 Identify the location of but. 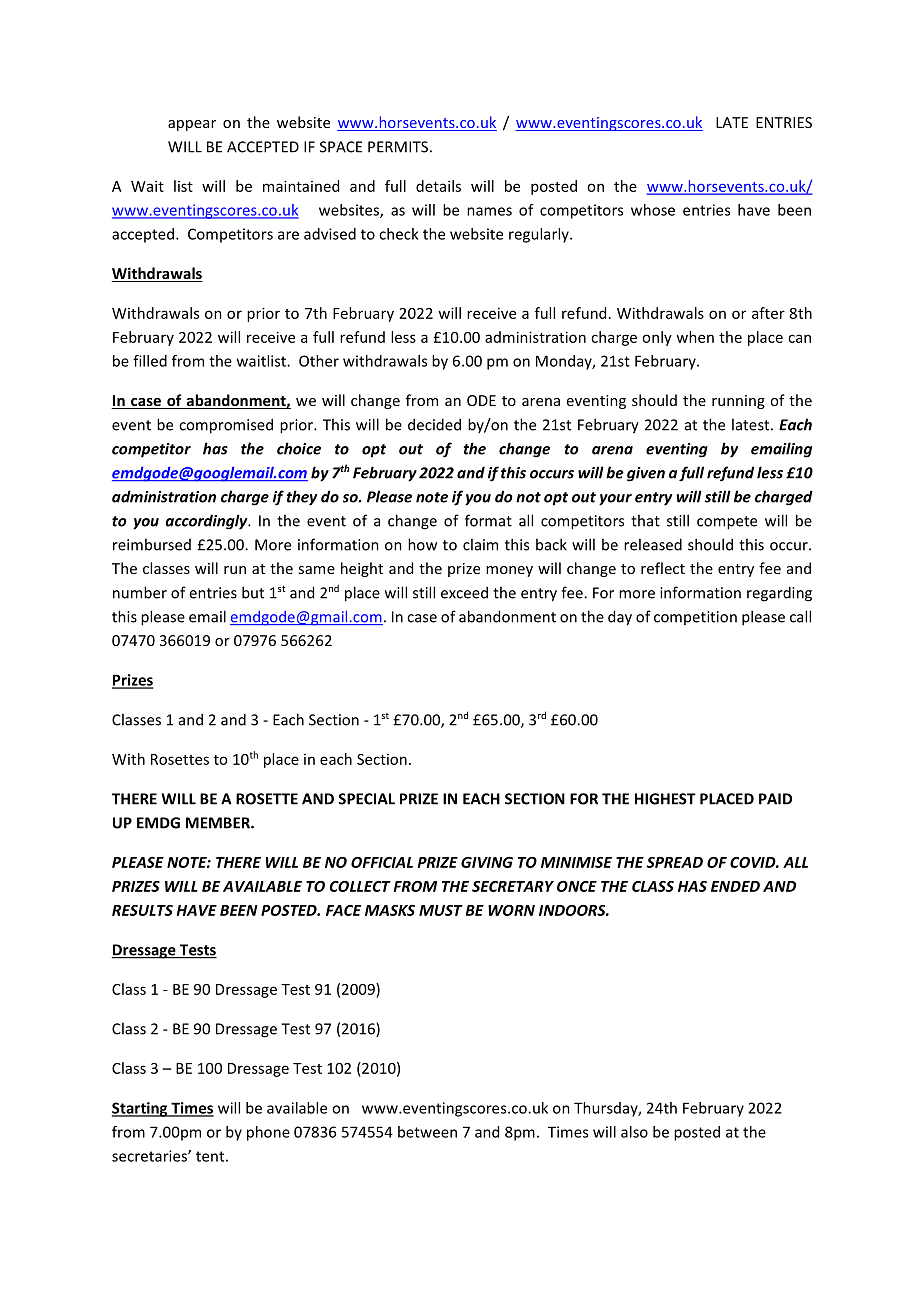
(253, 592).
